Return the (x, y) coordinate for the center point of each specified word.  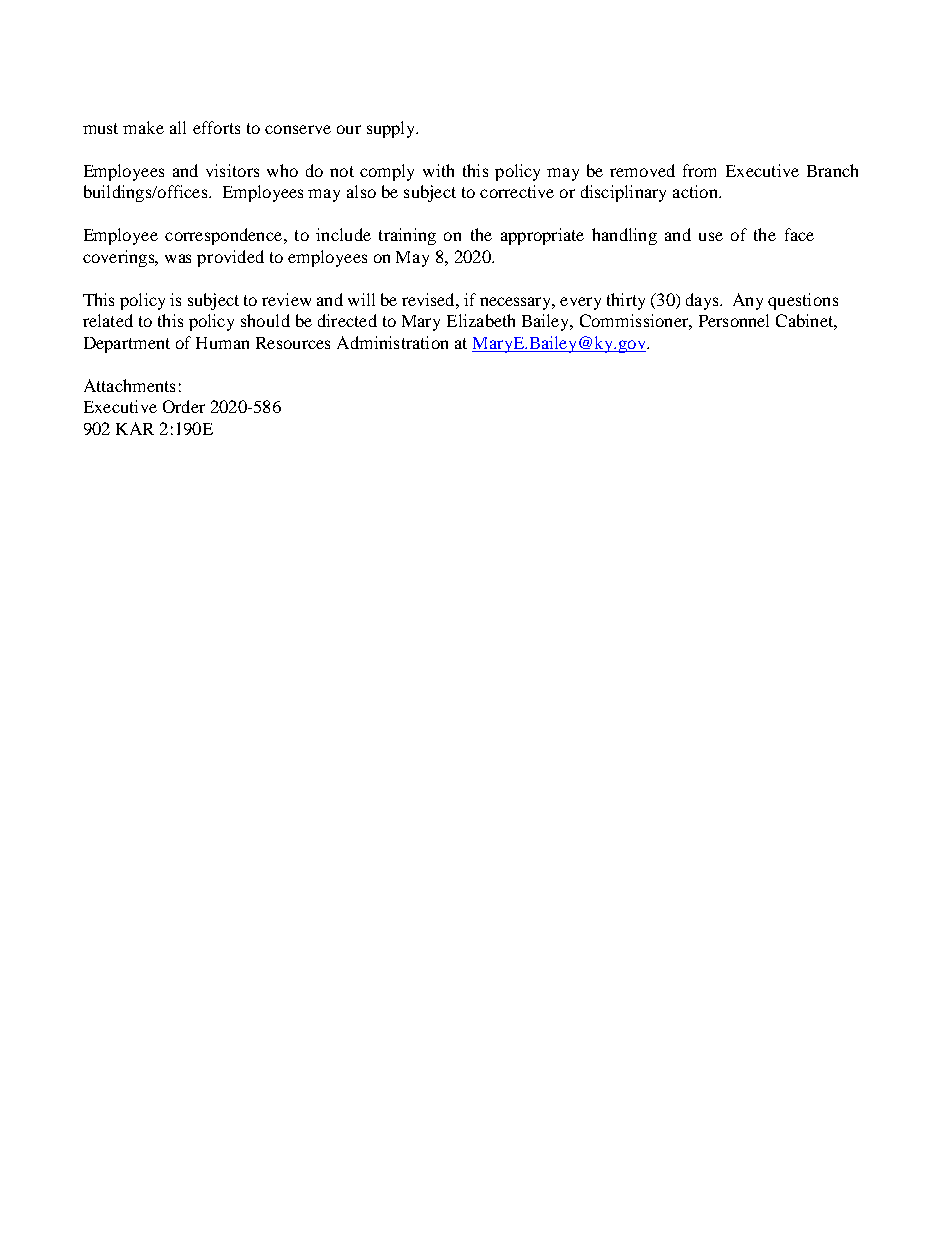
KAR (135, 428)
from (699, 170)
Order (184, 406)
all (178, 127)
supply (392, 129)
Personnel (734, 320)
